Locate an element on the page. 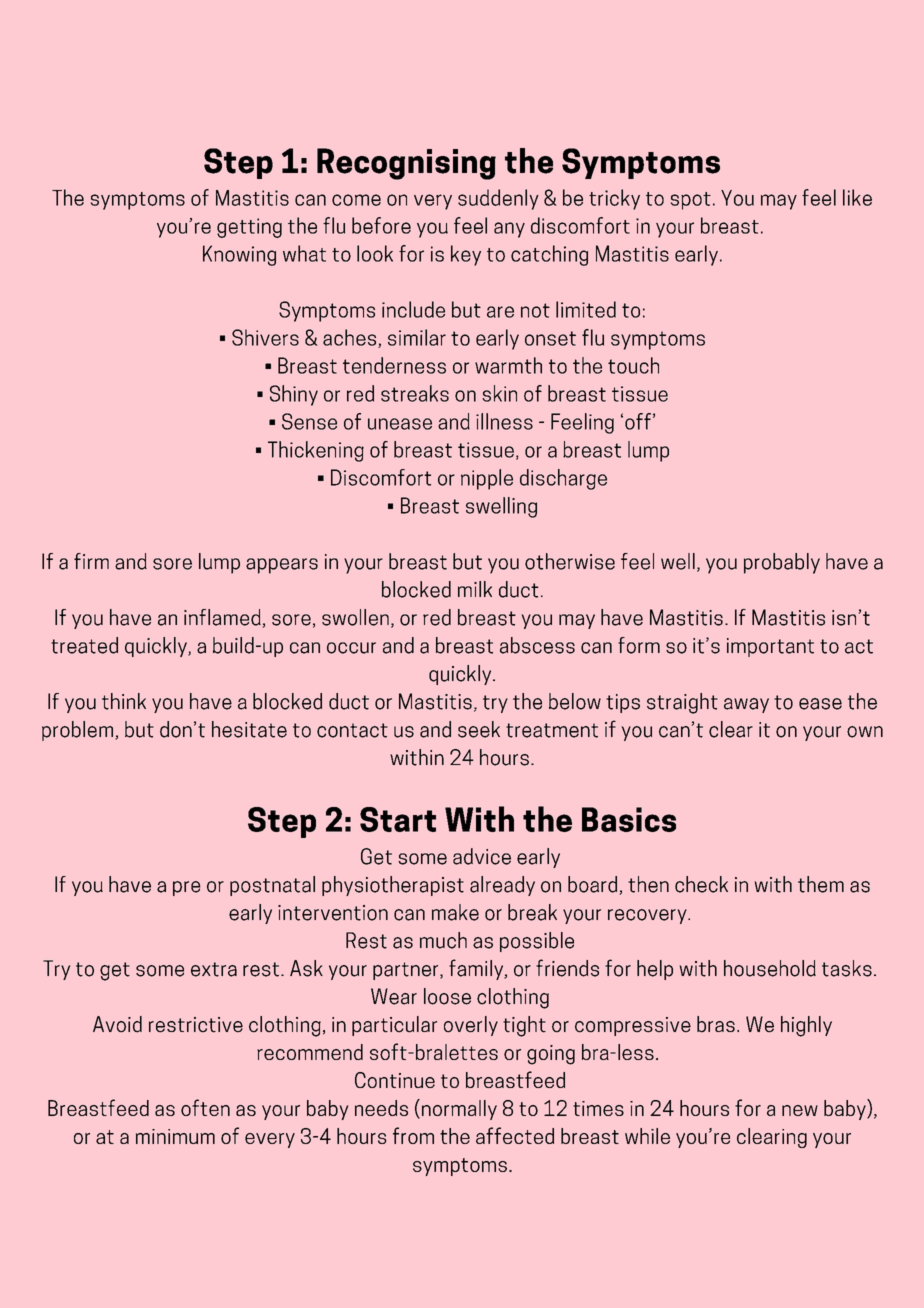 This document has height=1308, width=924. new is located at coordinates (800, 1110).
